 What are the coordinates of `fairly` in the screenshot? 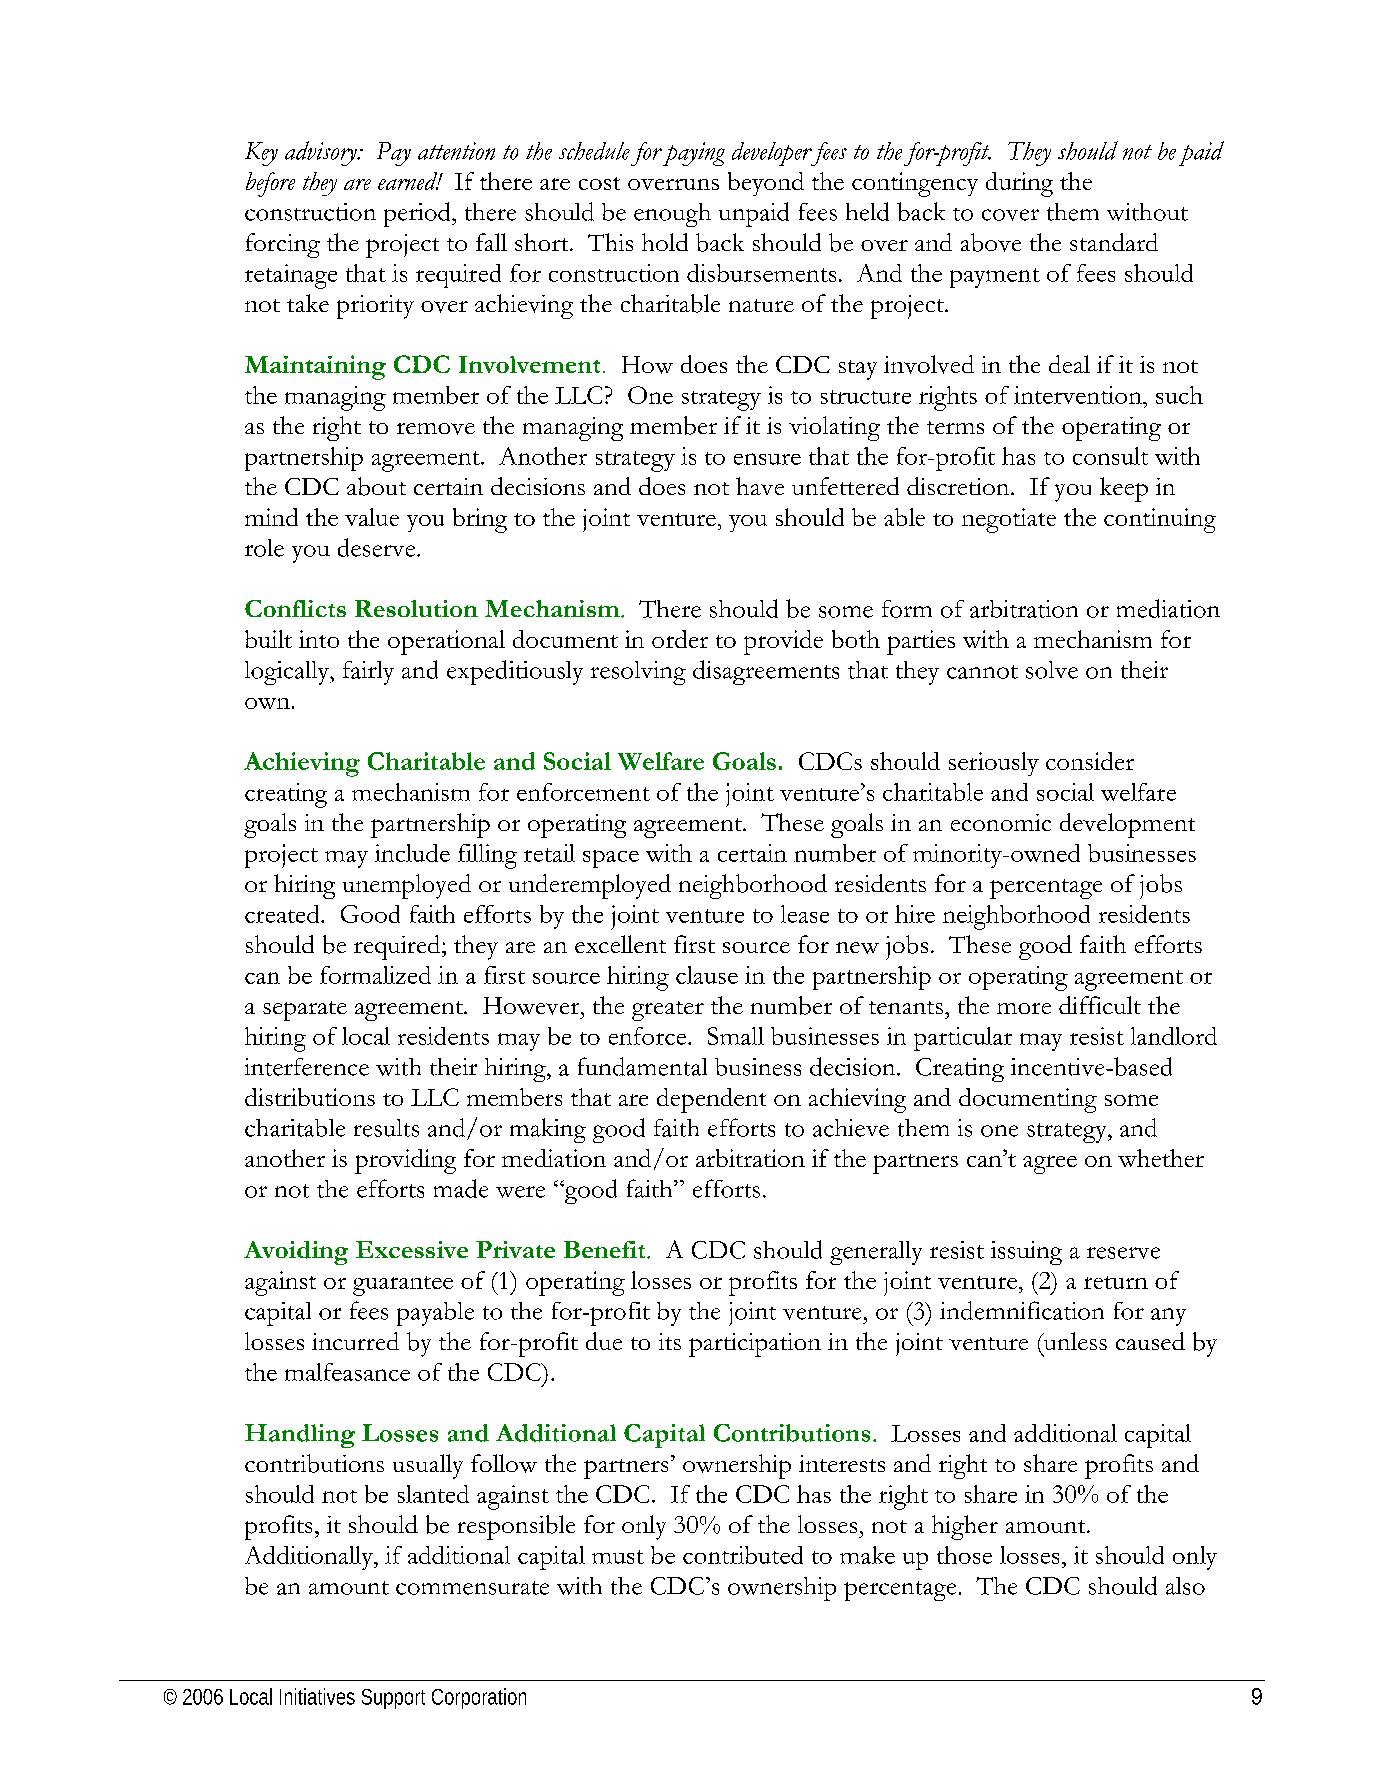 It's located at (368, 673).
